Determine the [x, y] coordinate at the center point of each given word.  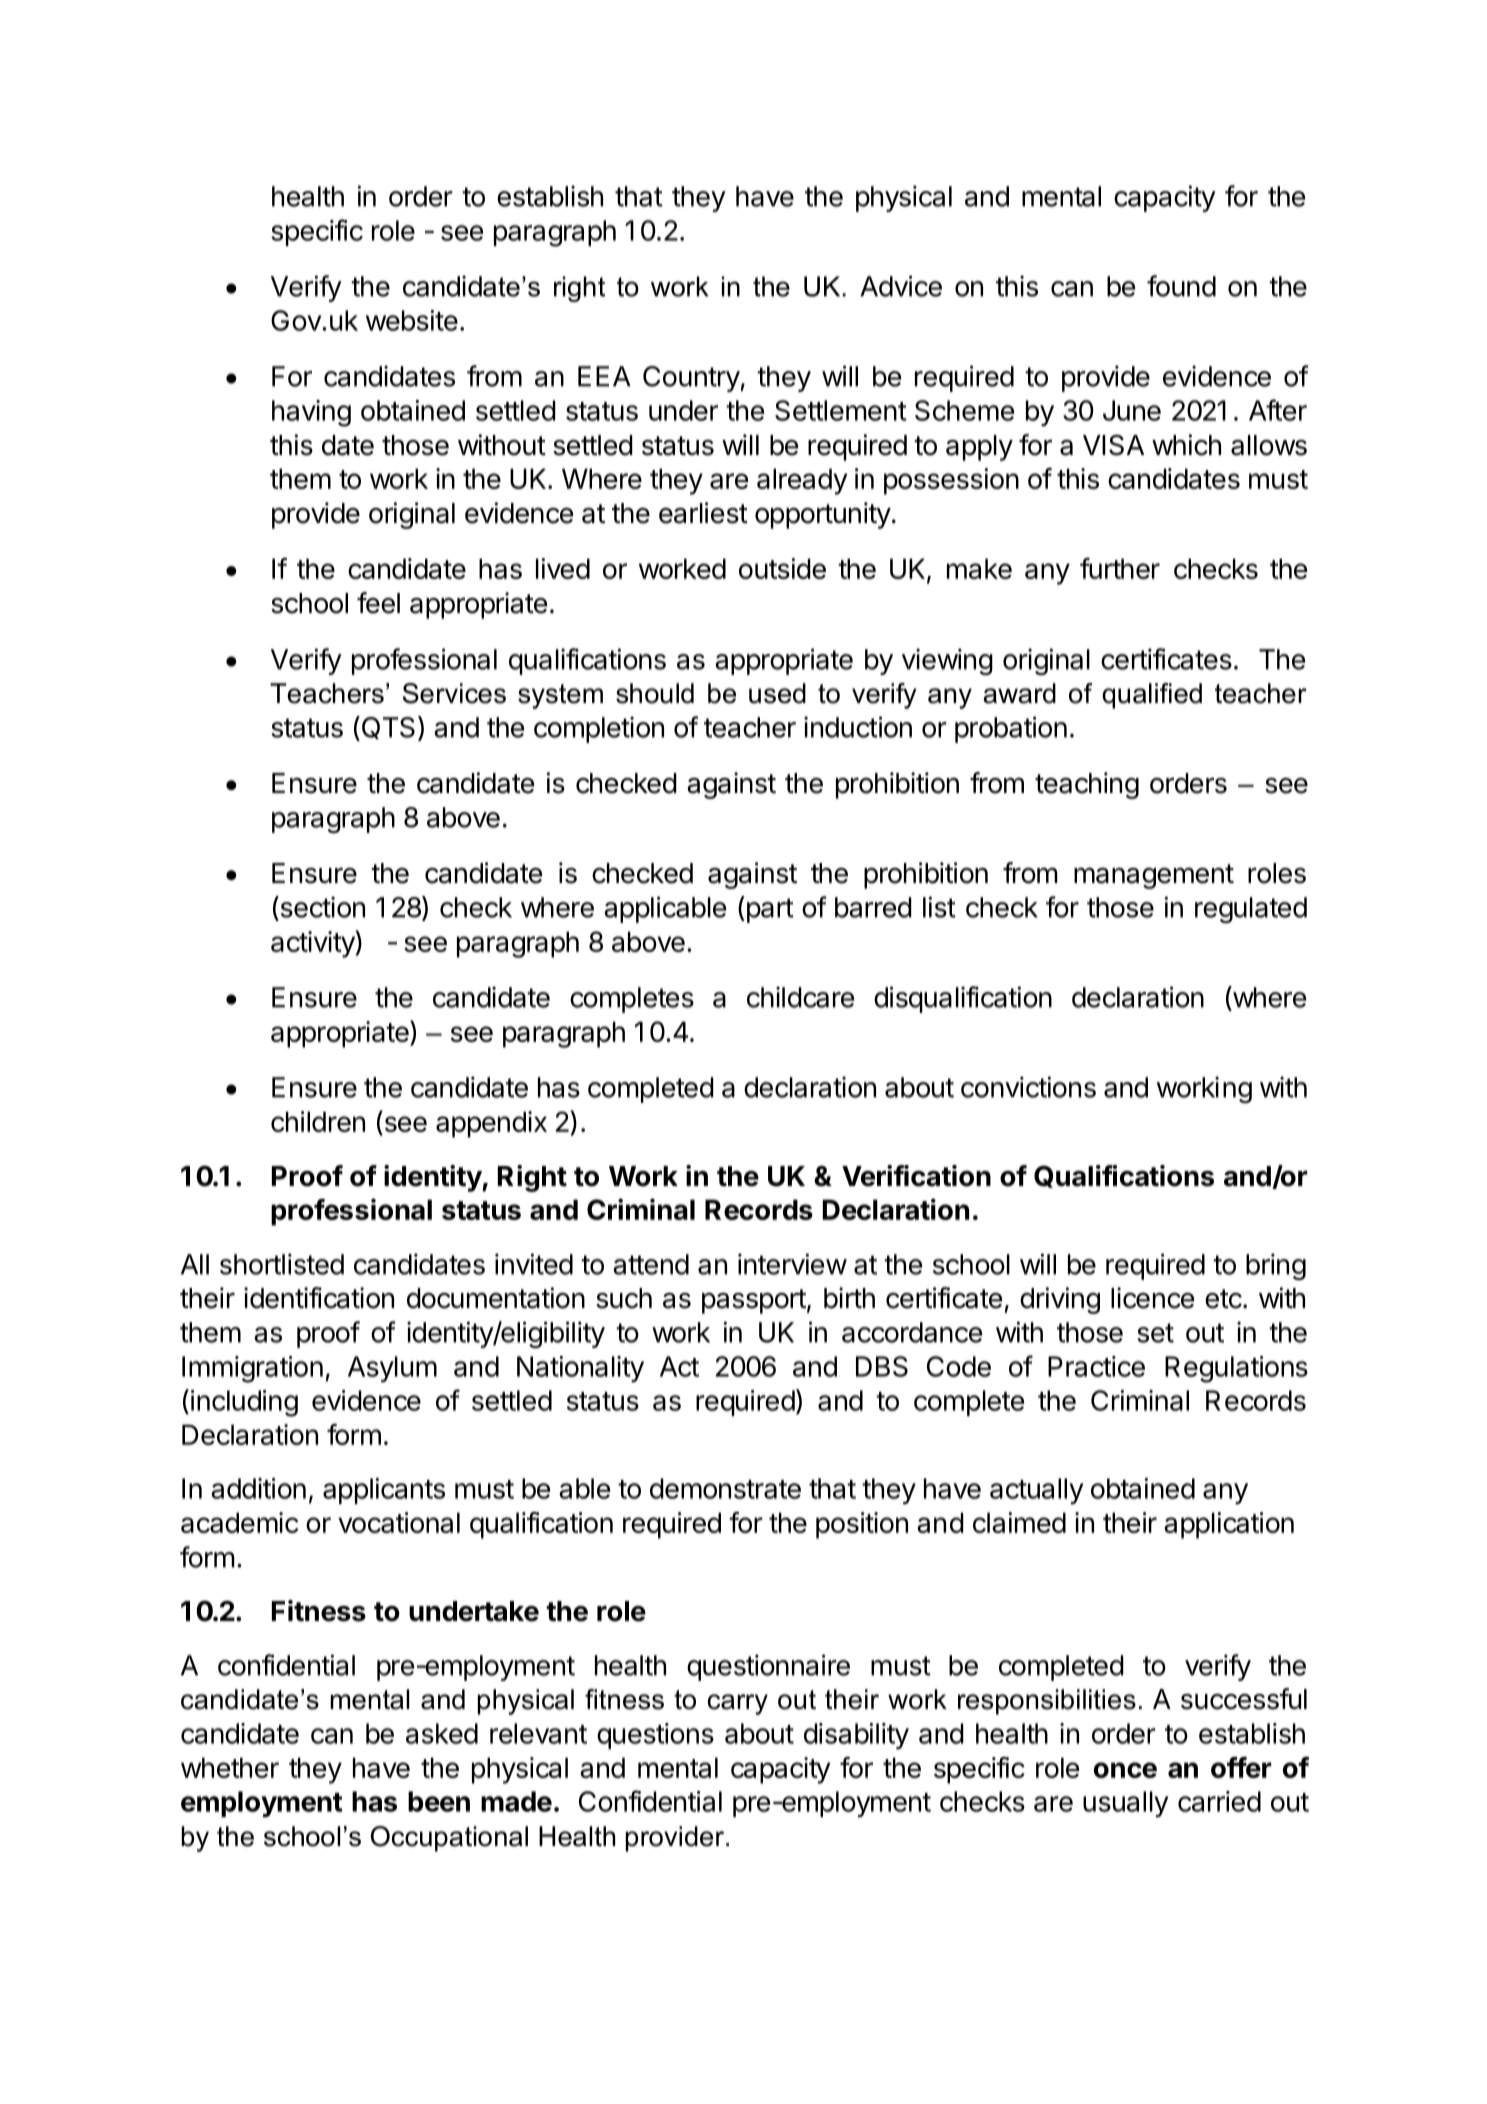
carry [738, 1704]
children [318, 1121]
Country [692, 379]
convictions [1028, 1087]
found [1181, 286]
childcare [800, 997]
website [412, 320]
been [439, 1801]
